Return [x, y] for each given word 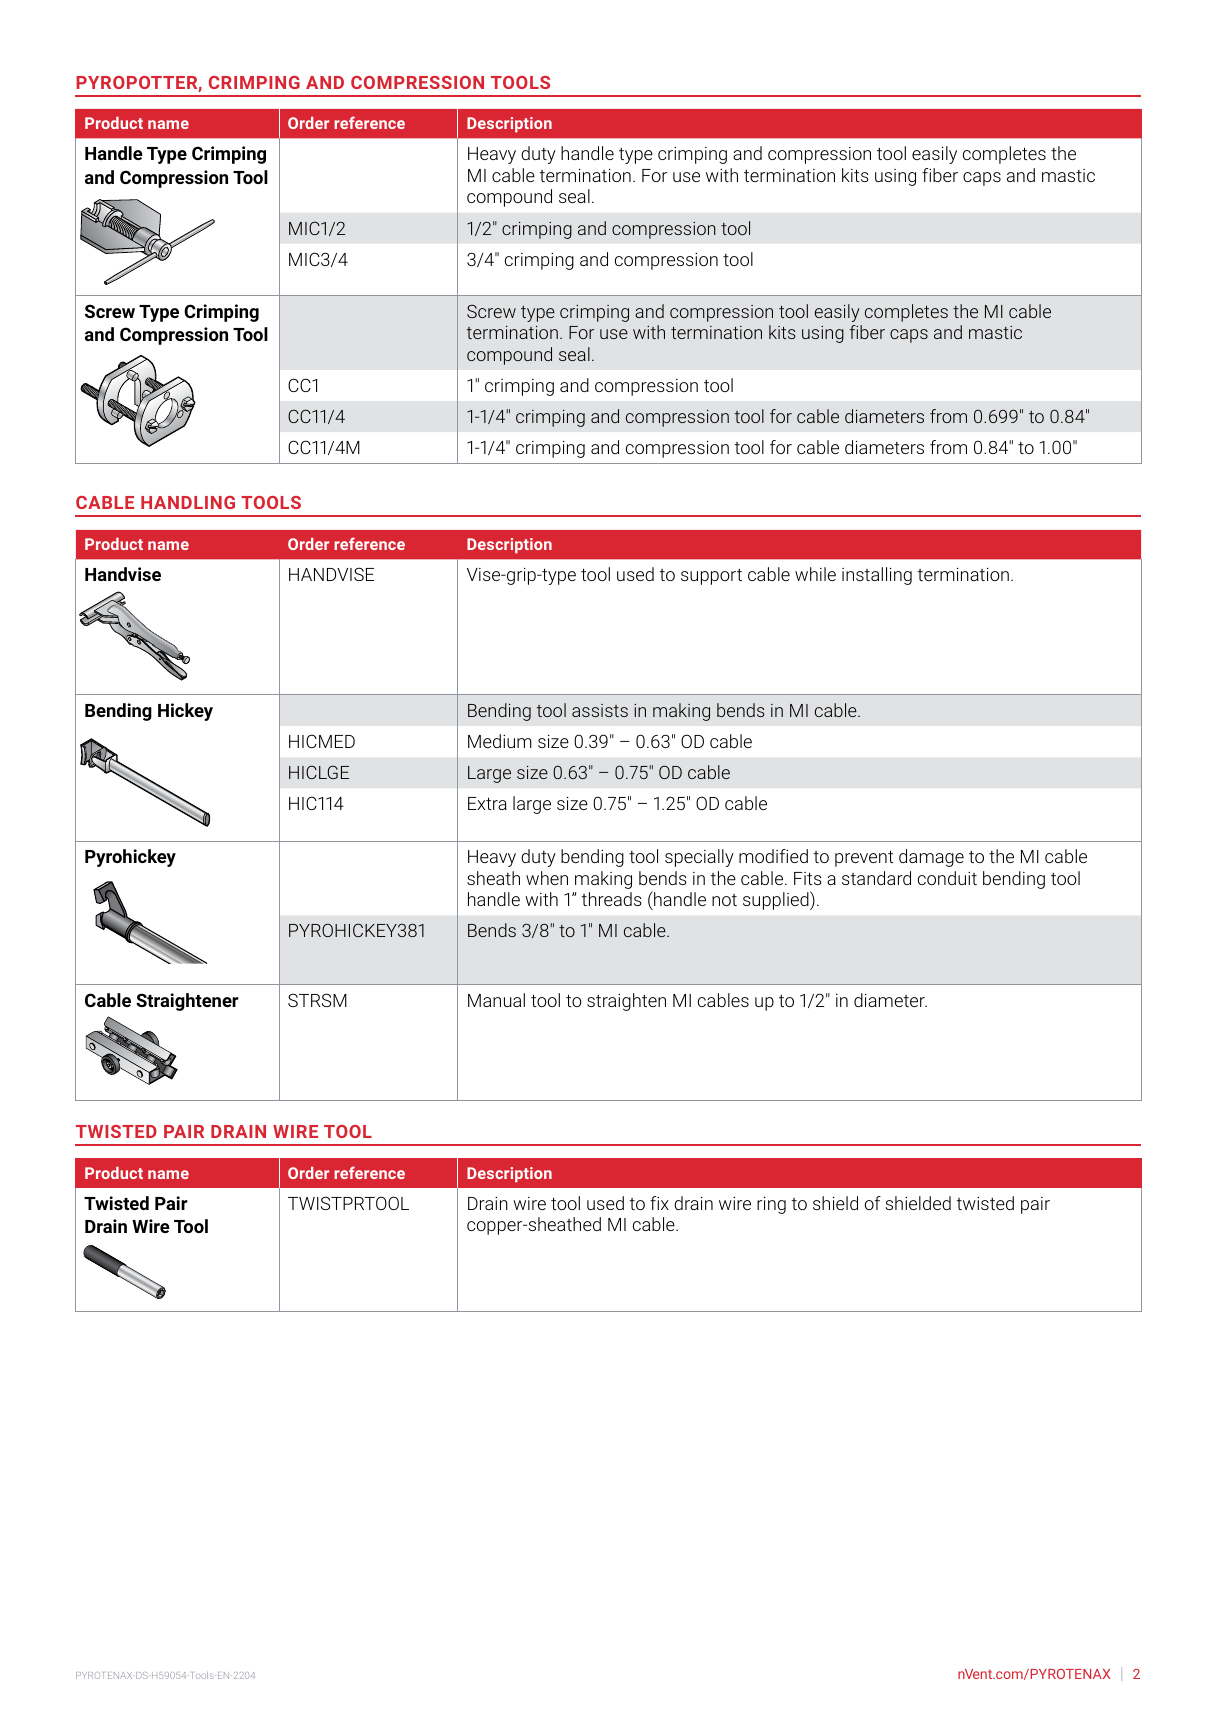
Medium [500, 741]
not [724, 900]
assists [600, 710]
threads [611, 899]
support [711, 577]
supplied [777, 900]
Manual [496, 1000]
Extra [487, 803]
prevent [864, 858]
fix [659, 1203]
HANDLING [188, 502]
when [547, 878]
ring [771, 1205]
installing [877, 576]
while [815, 574]
